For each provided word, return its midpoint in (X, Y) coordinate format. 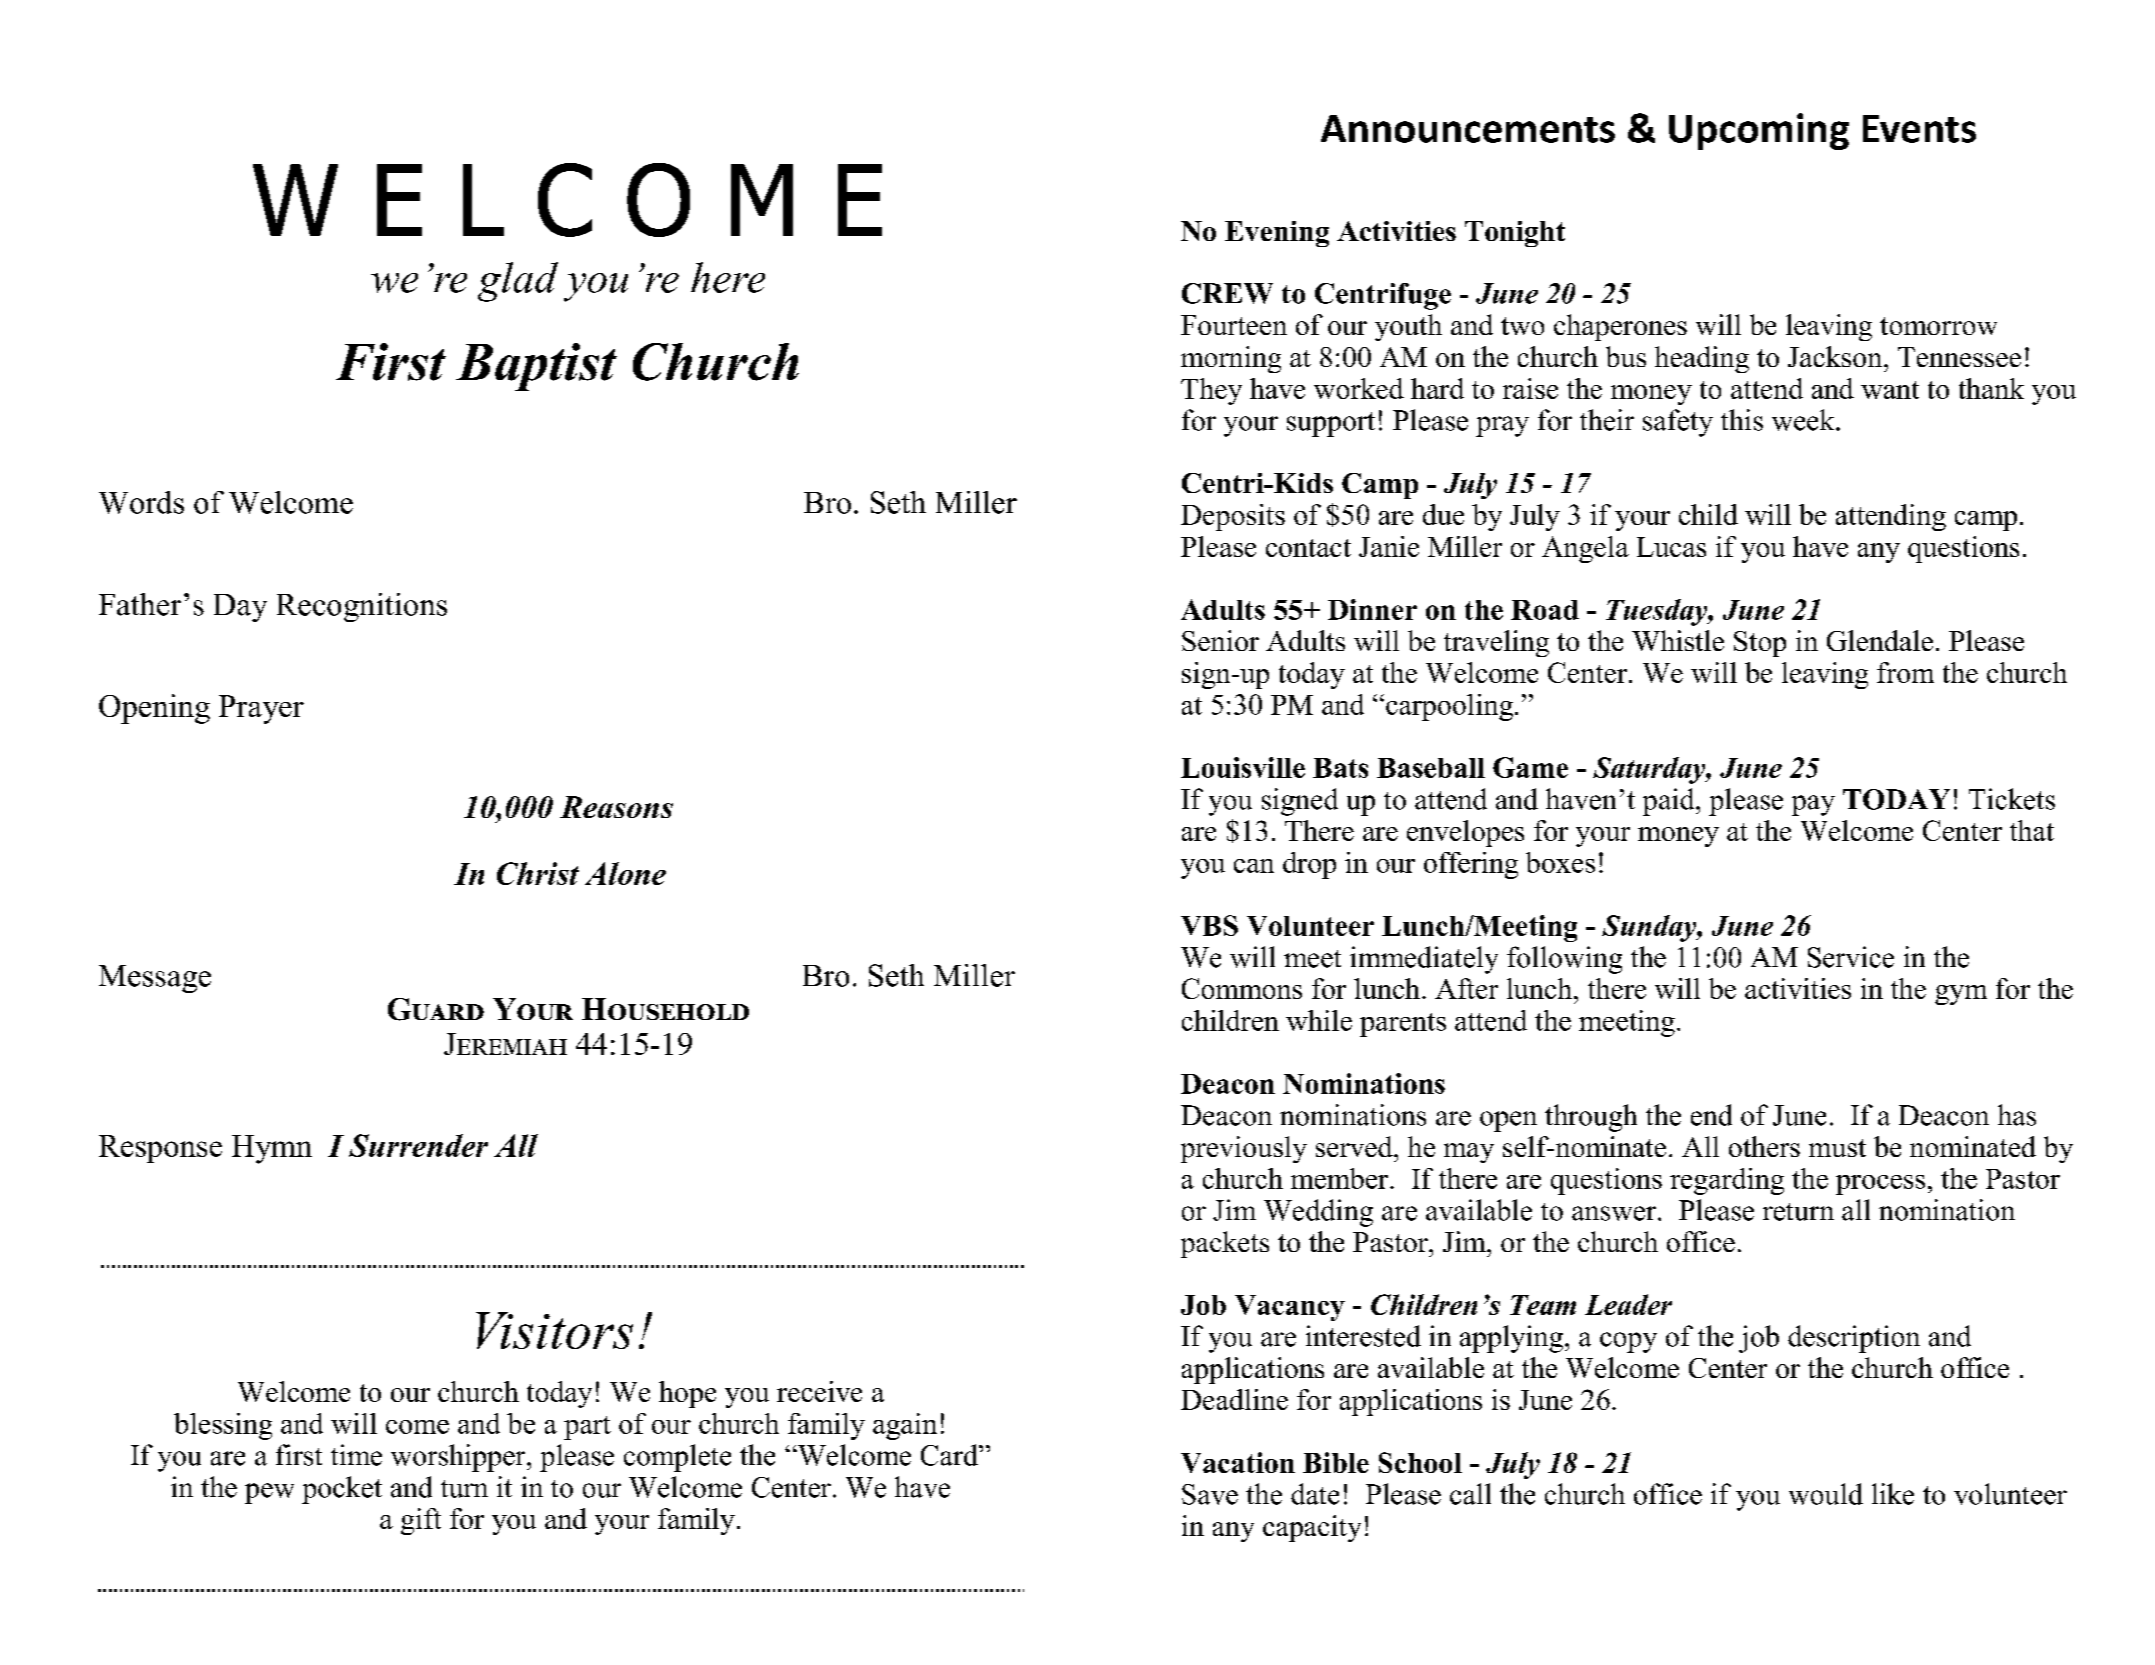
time (356, 1455)
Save (1210, 1494)
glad (518, 282)
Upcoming (1759, 131)
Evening (1277, 234)
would (1826, 1494)
